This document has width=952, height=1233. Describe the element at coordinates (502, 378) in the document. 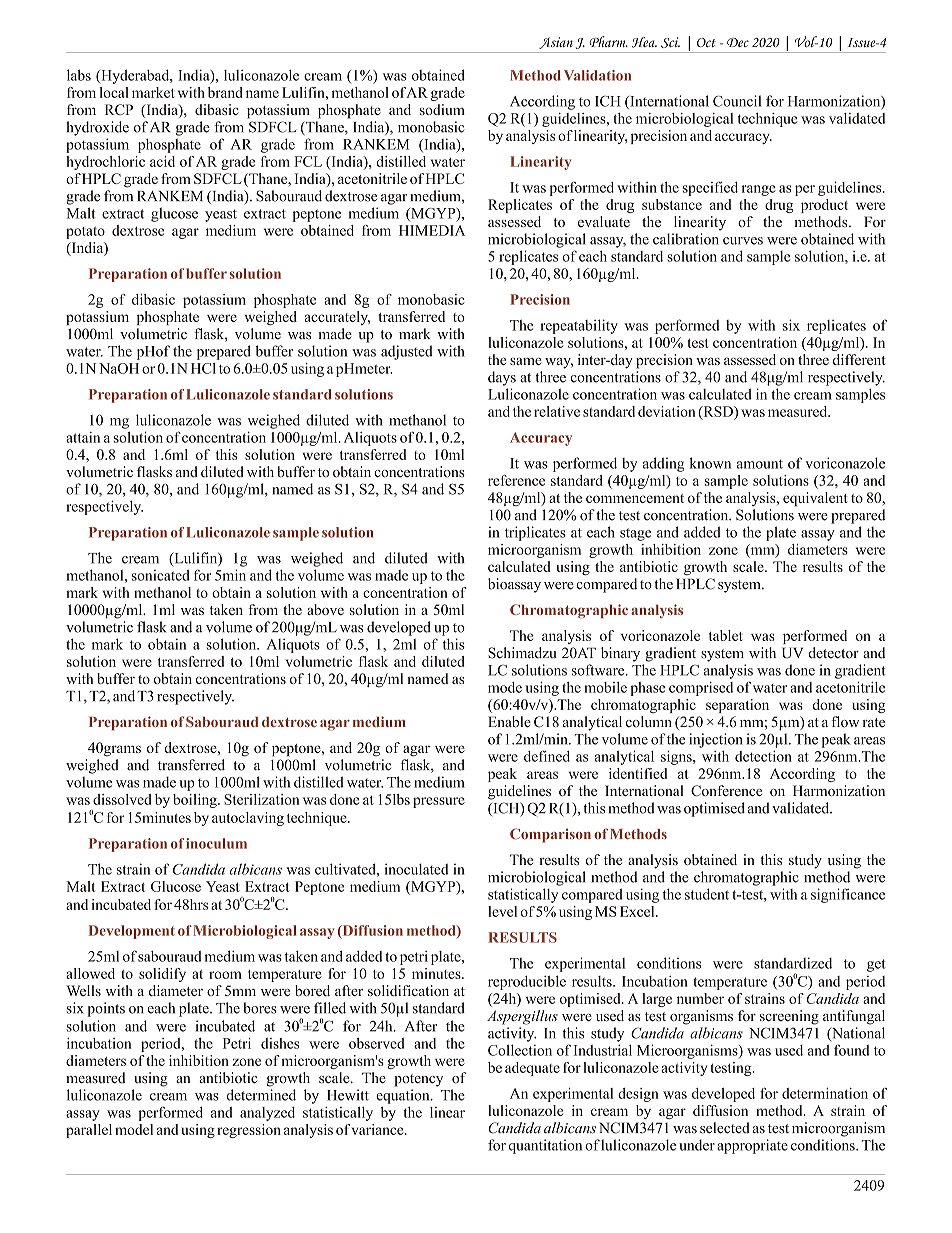

I see `days` at that location.
